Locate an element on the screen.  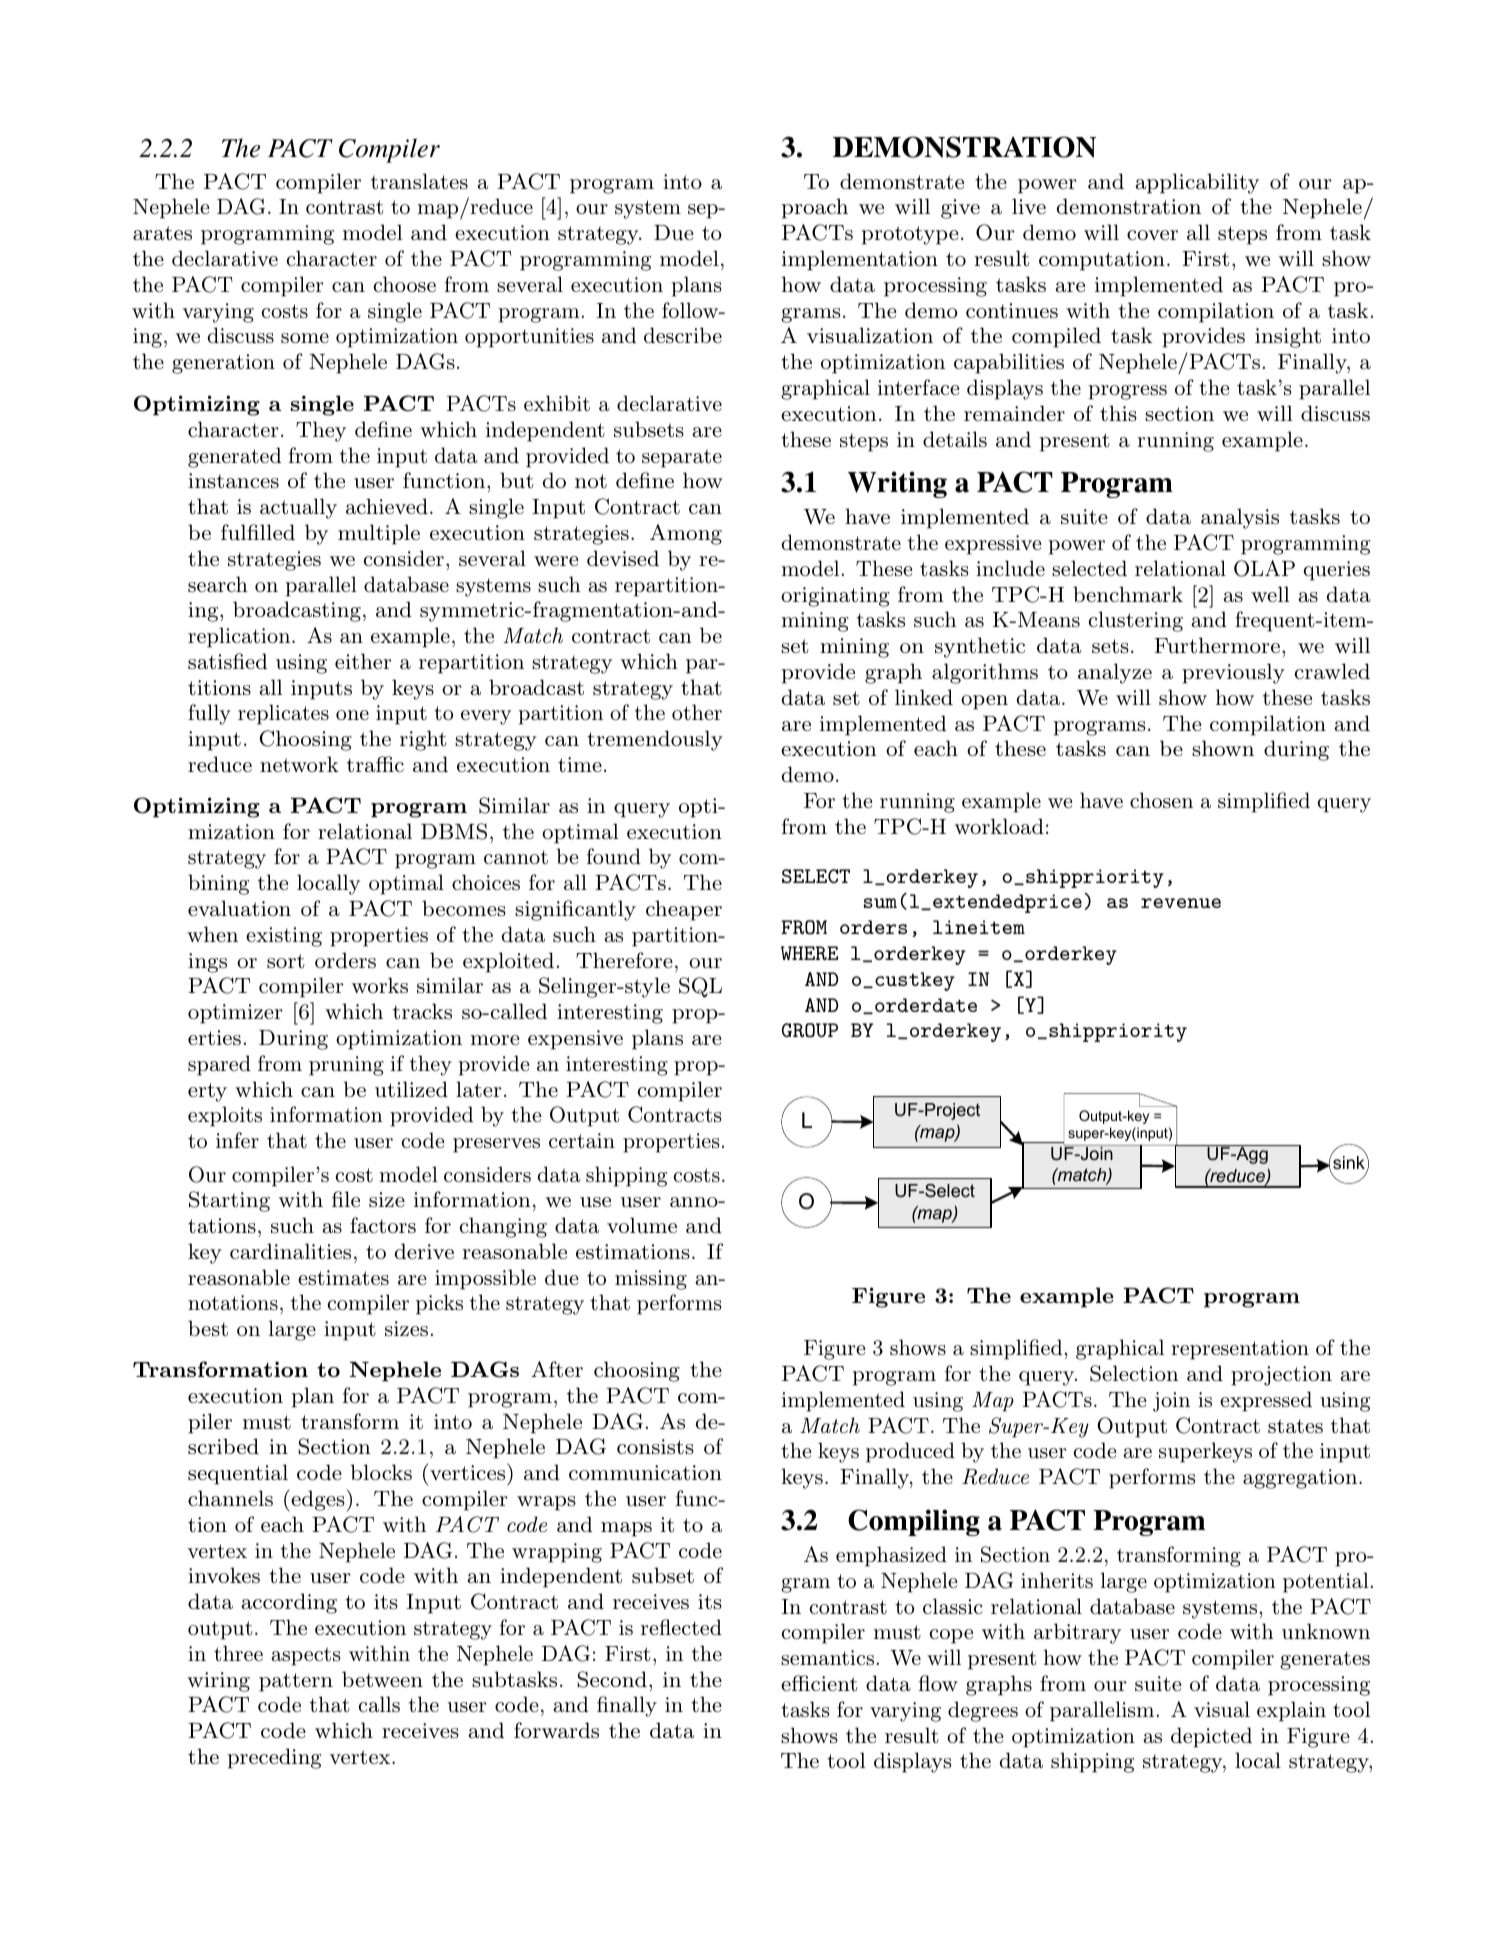
efficient is located at coordinates (819, 1683).
